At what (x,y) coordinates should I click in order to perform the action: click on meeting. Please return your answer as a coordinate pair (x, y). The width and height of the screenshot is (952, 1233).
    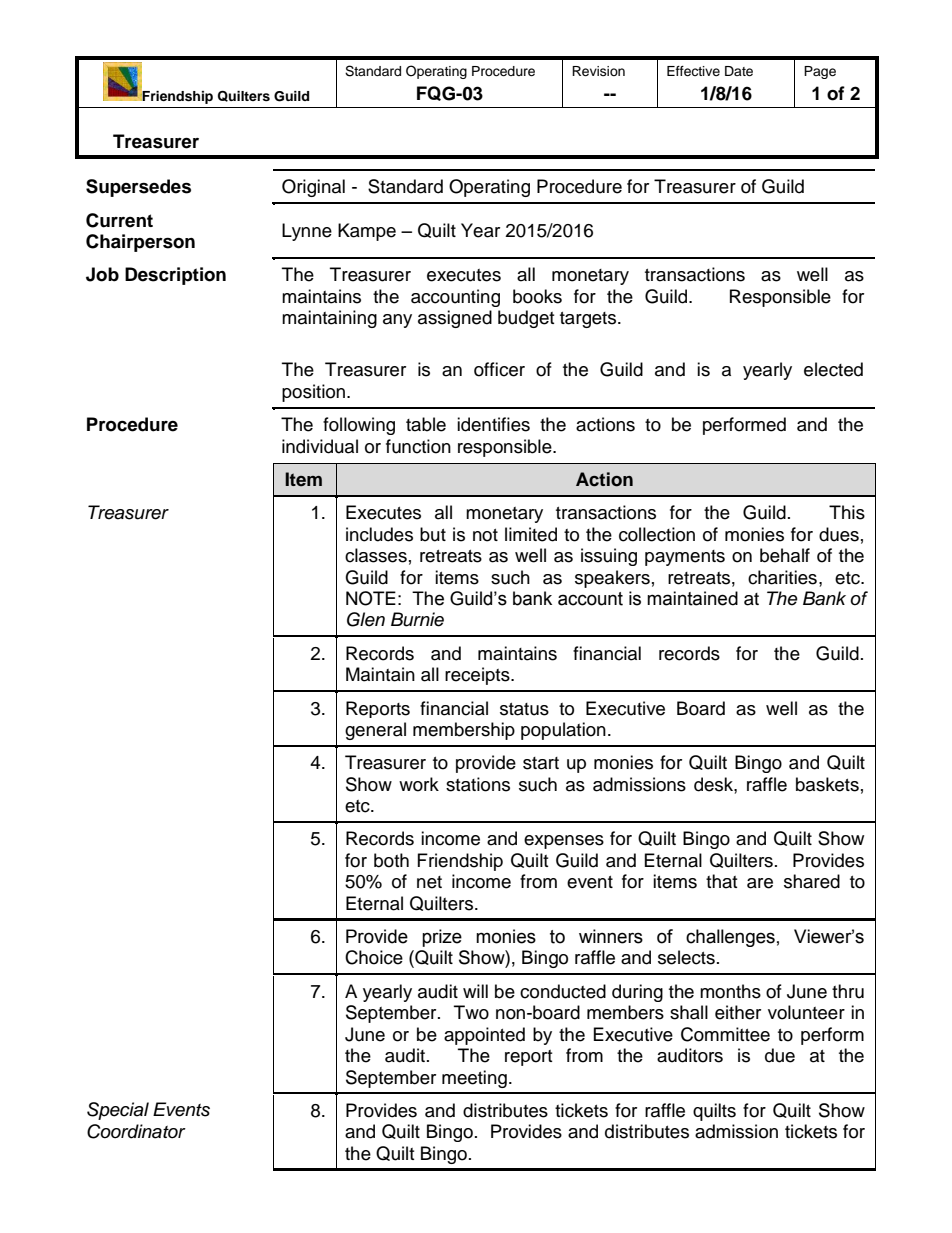
    Looking at the image, I should click on (474, 1079).
